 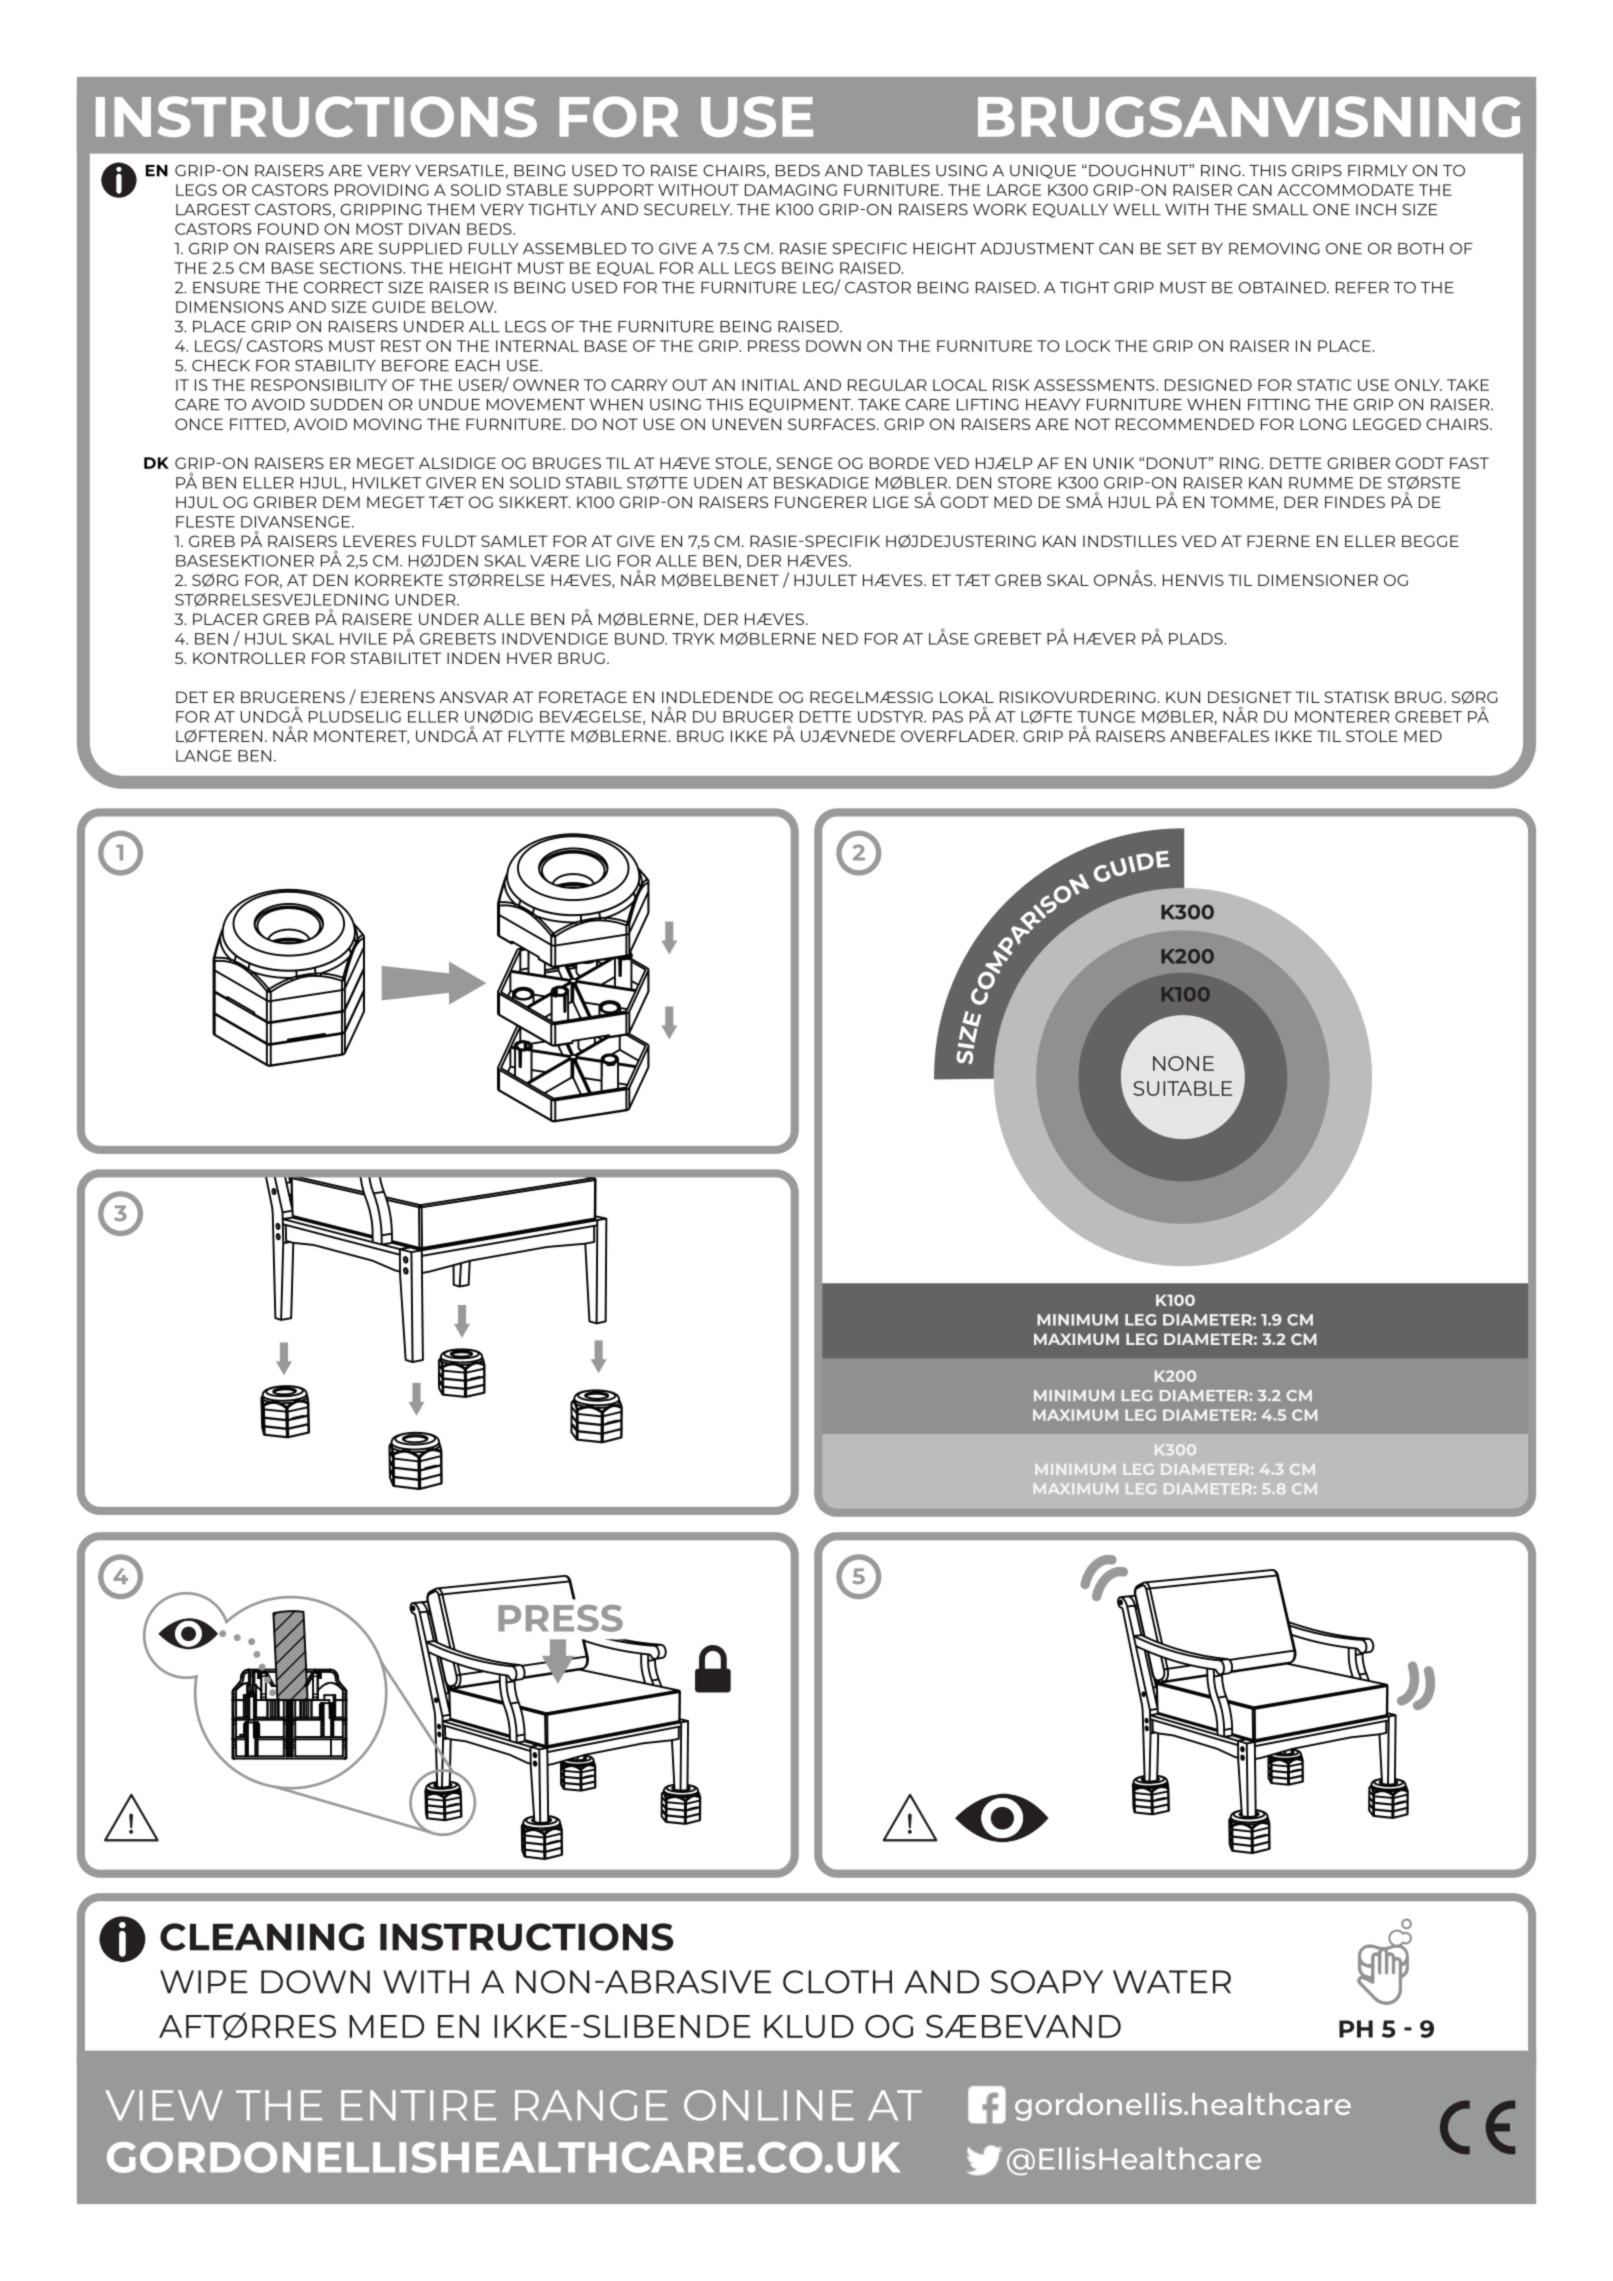 What do you see at coordinates (791, 190) in the image?
I see `DAMAGING` at bounding box center [791, 190].
